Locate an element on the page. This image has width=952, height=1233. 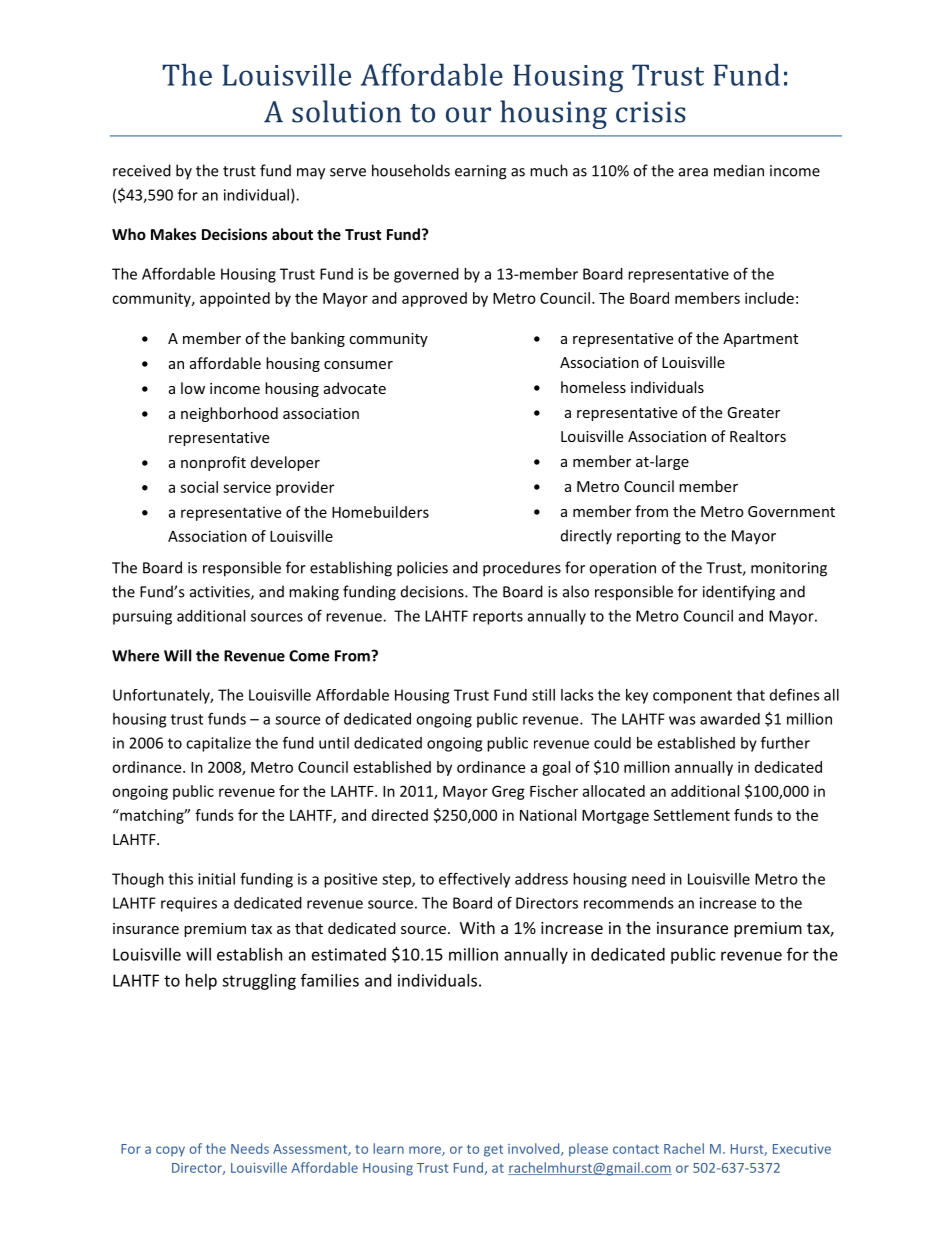
received is located at coordinates (142, 170).
